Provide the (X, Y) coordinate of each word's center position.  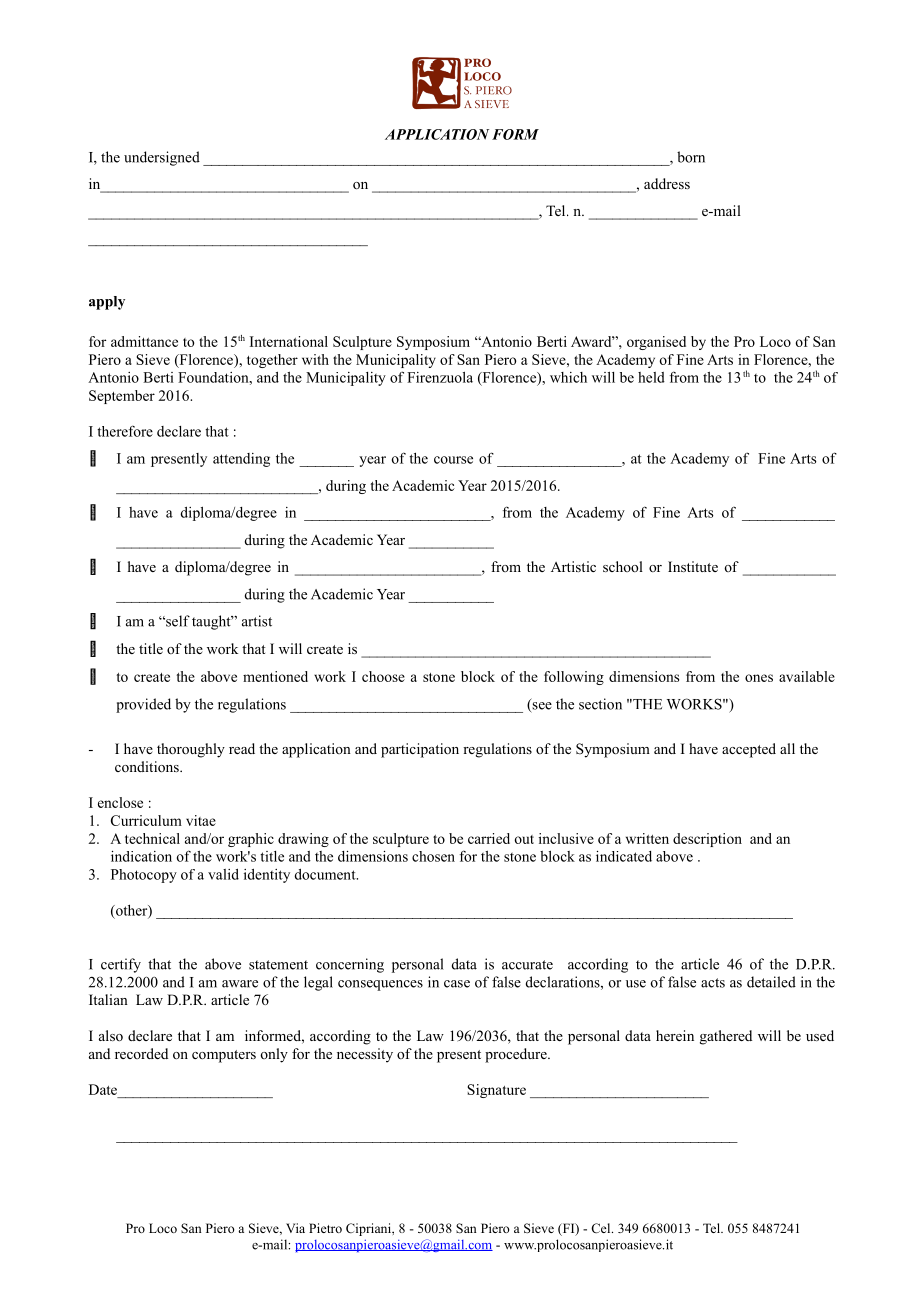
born (691, 157)
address (667, 183)
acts (713, 983)
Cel (602, 1228)
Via (295, 1228)
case (457, 984)
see (541, 707)
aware (240, 984)
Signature (496, 1091)
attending (241, 460)
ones (759, 678)
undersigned (162, 158)
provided (143, 705)
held (651, 377)
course (453, 460)
